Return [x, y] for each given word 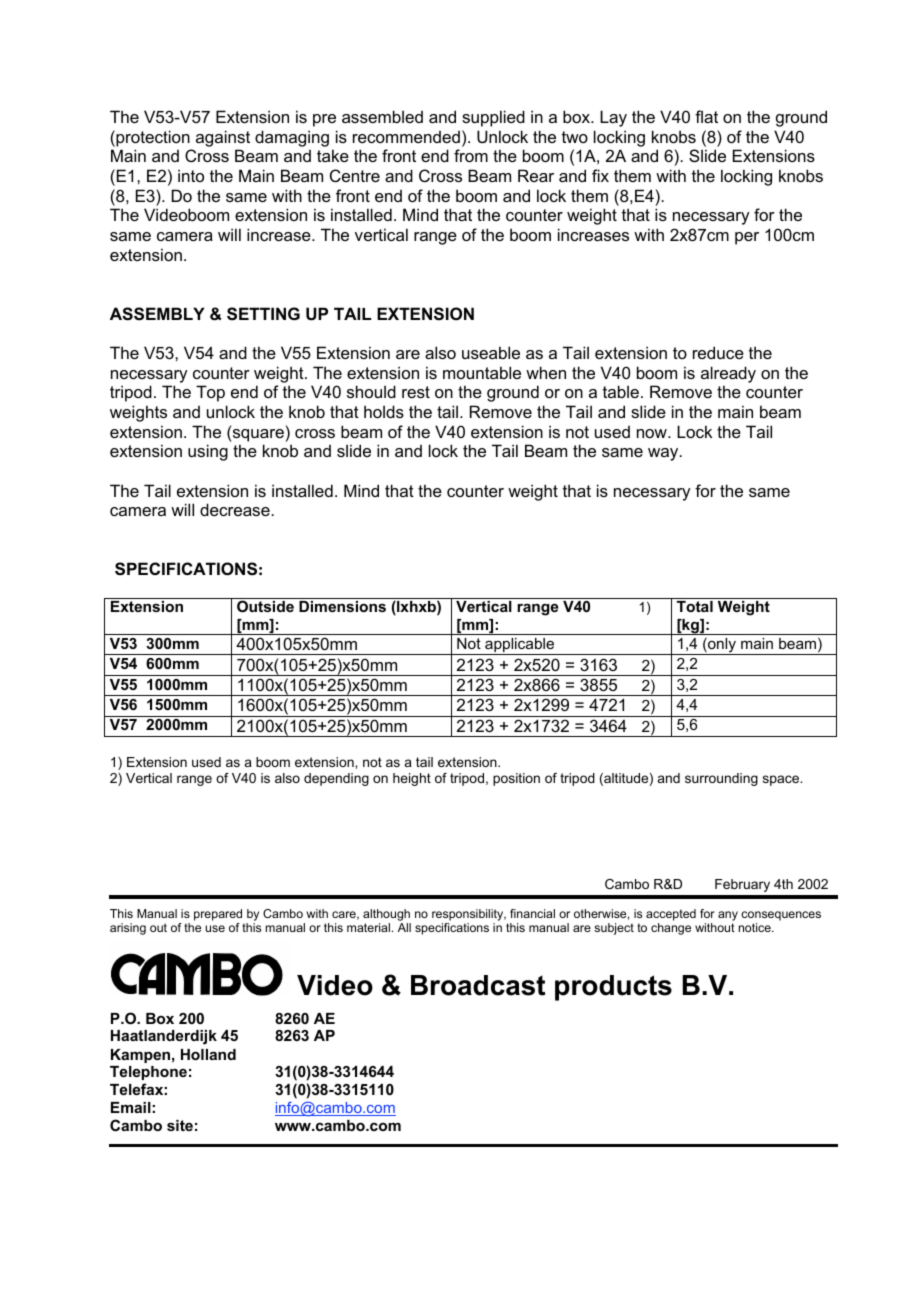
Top [210, 393]
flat [706, 116]
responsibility [469, 915]
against [223, 138]
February [742, 885]
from [471, 155]
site [180, 1125]
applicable [520, 646]
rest [416, 392]
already [728, 374]
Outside [265, 606]
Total [695, 606]
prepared [218, 915]
